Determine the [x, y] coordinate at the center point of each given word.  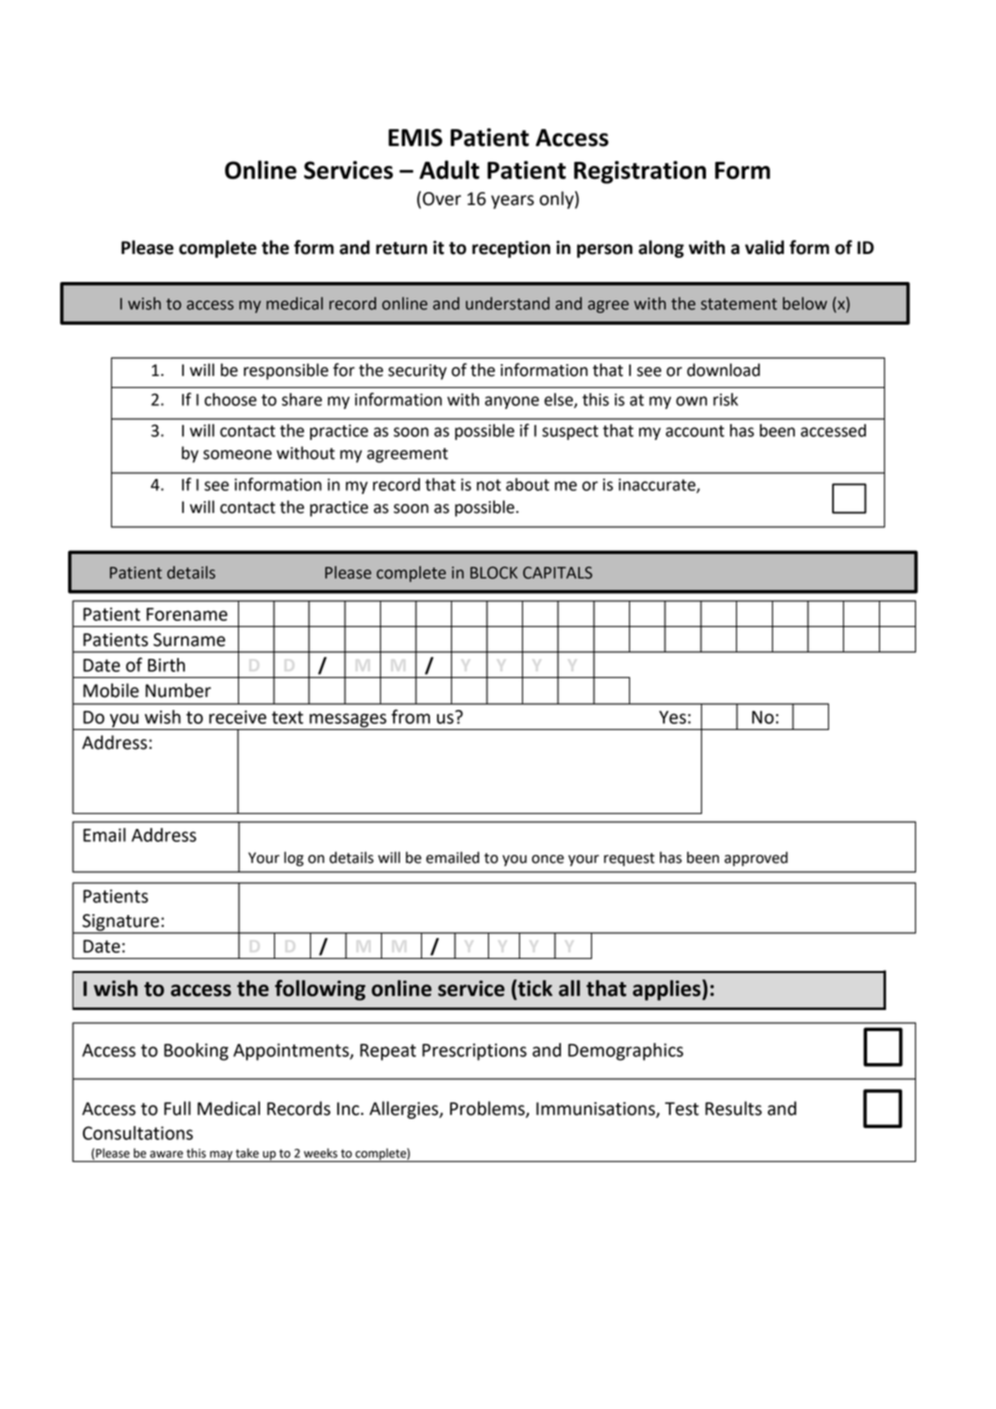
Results [733, 1108]
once [548, 859]
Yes [672, 717]
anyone [512, 402]
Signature [120, 923]
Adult [449, 169]
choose [230, 399]
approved [756, 858]
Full [177, 1108]
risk [725, 399]
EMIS [415, 138]
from [410, 716]
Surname [189, 640]
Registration [640, 172]
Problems [488, 1109]
